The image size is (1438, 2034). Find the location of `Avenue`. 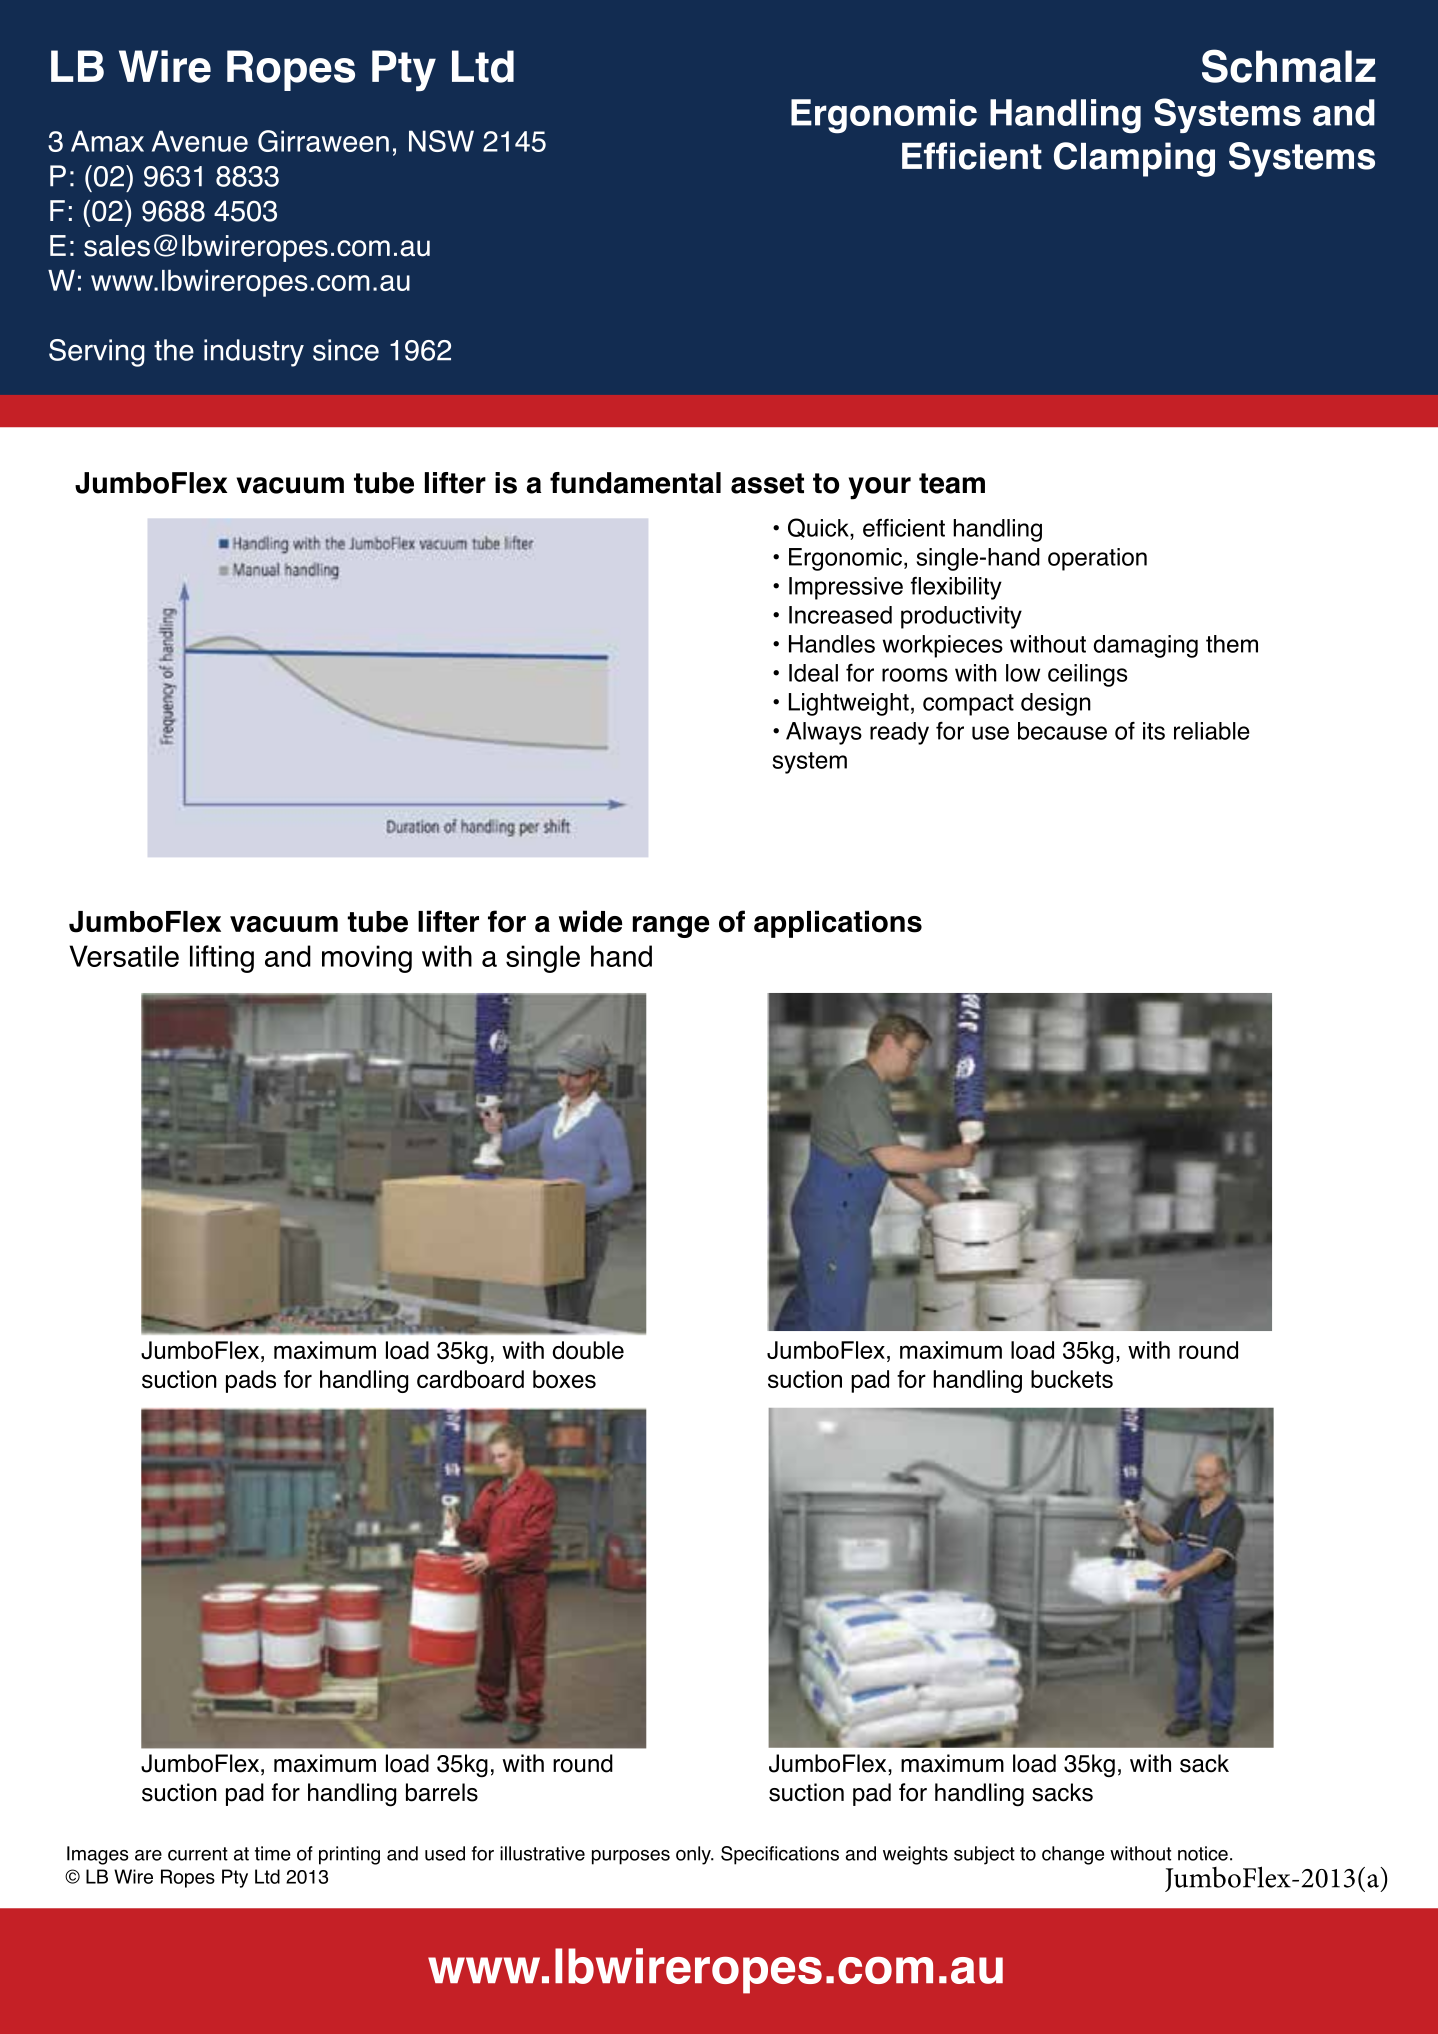

Avenue is located at coordinates (200, 141).
